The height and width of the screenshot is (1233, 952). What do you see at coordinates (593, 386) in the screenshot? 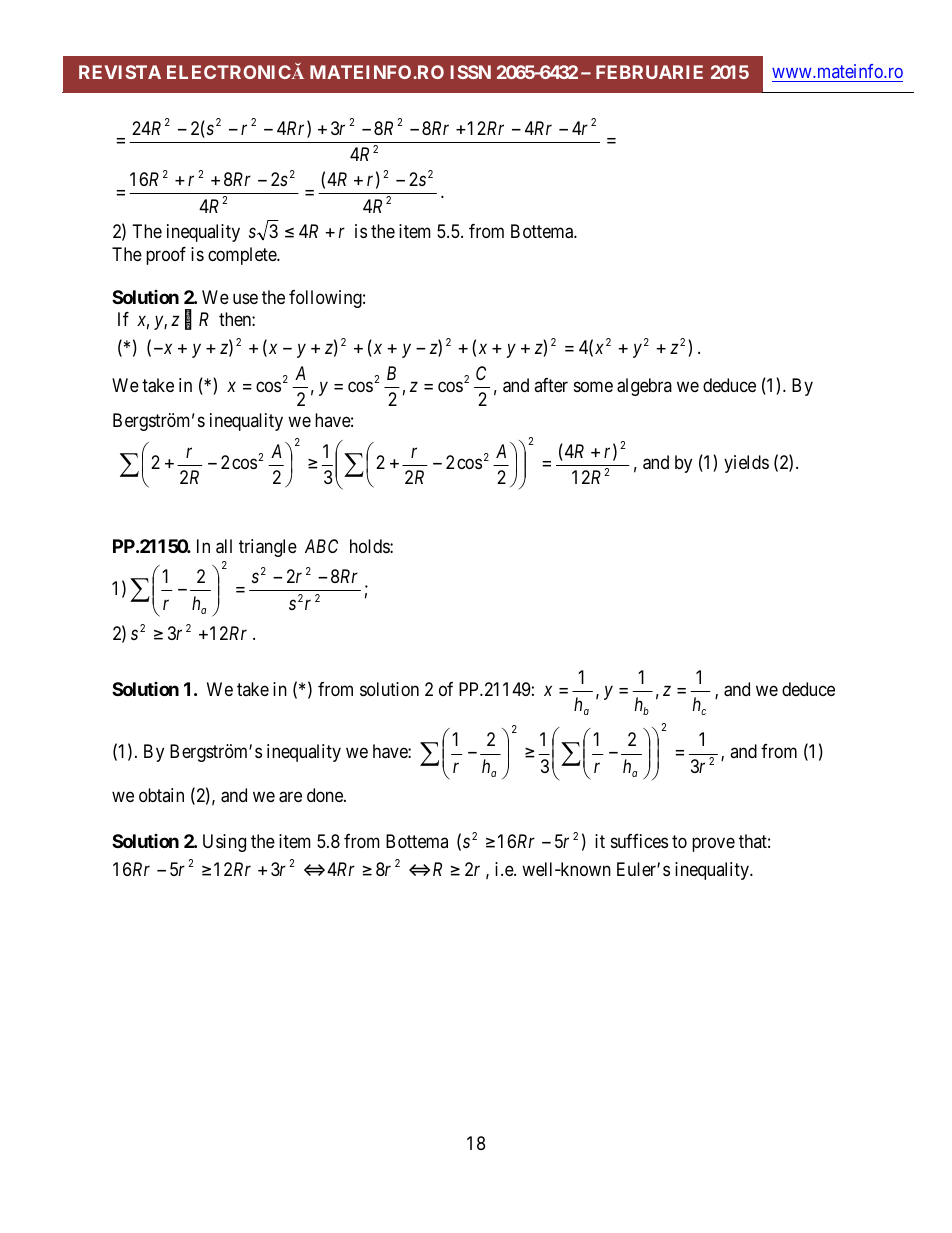
I see `some` at bounding box center [593, 386].
